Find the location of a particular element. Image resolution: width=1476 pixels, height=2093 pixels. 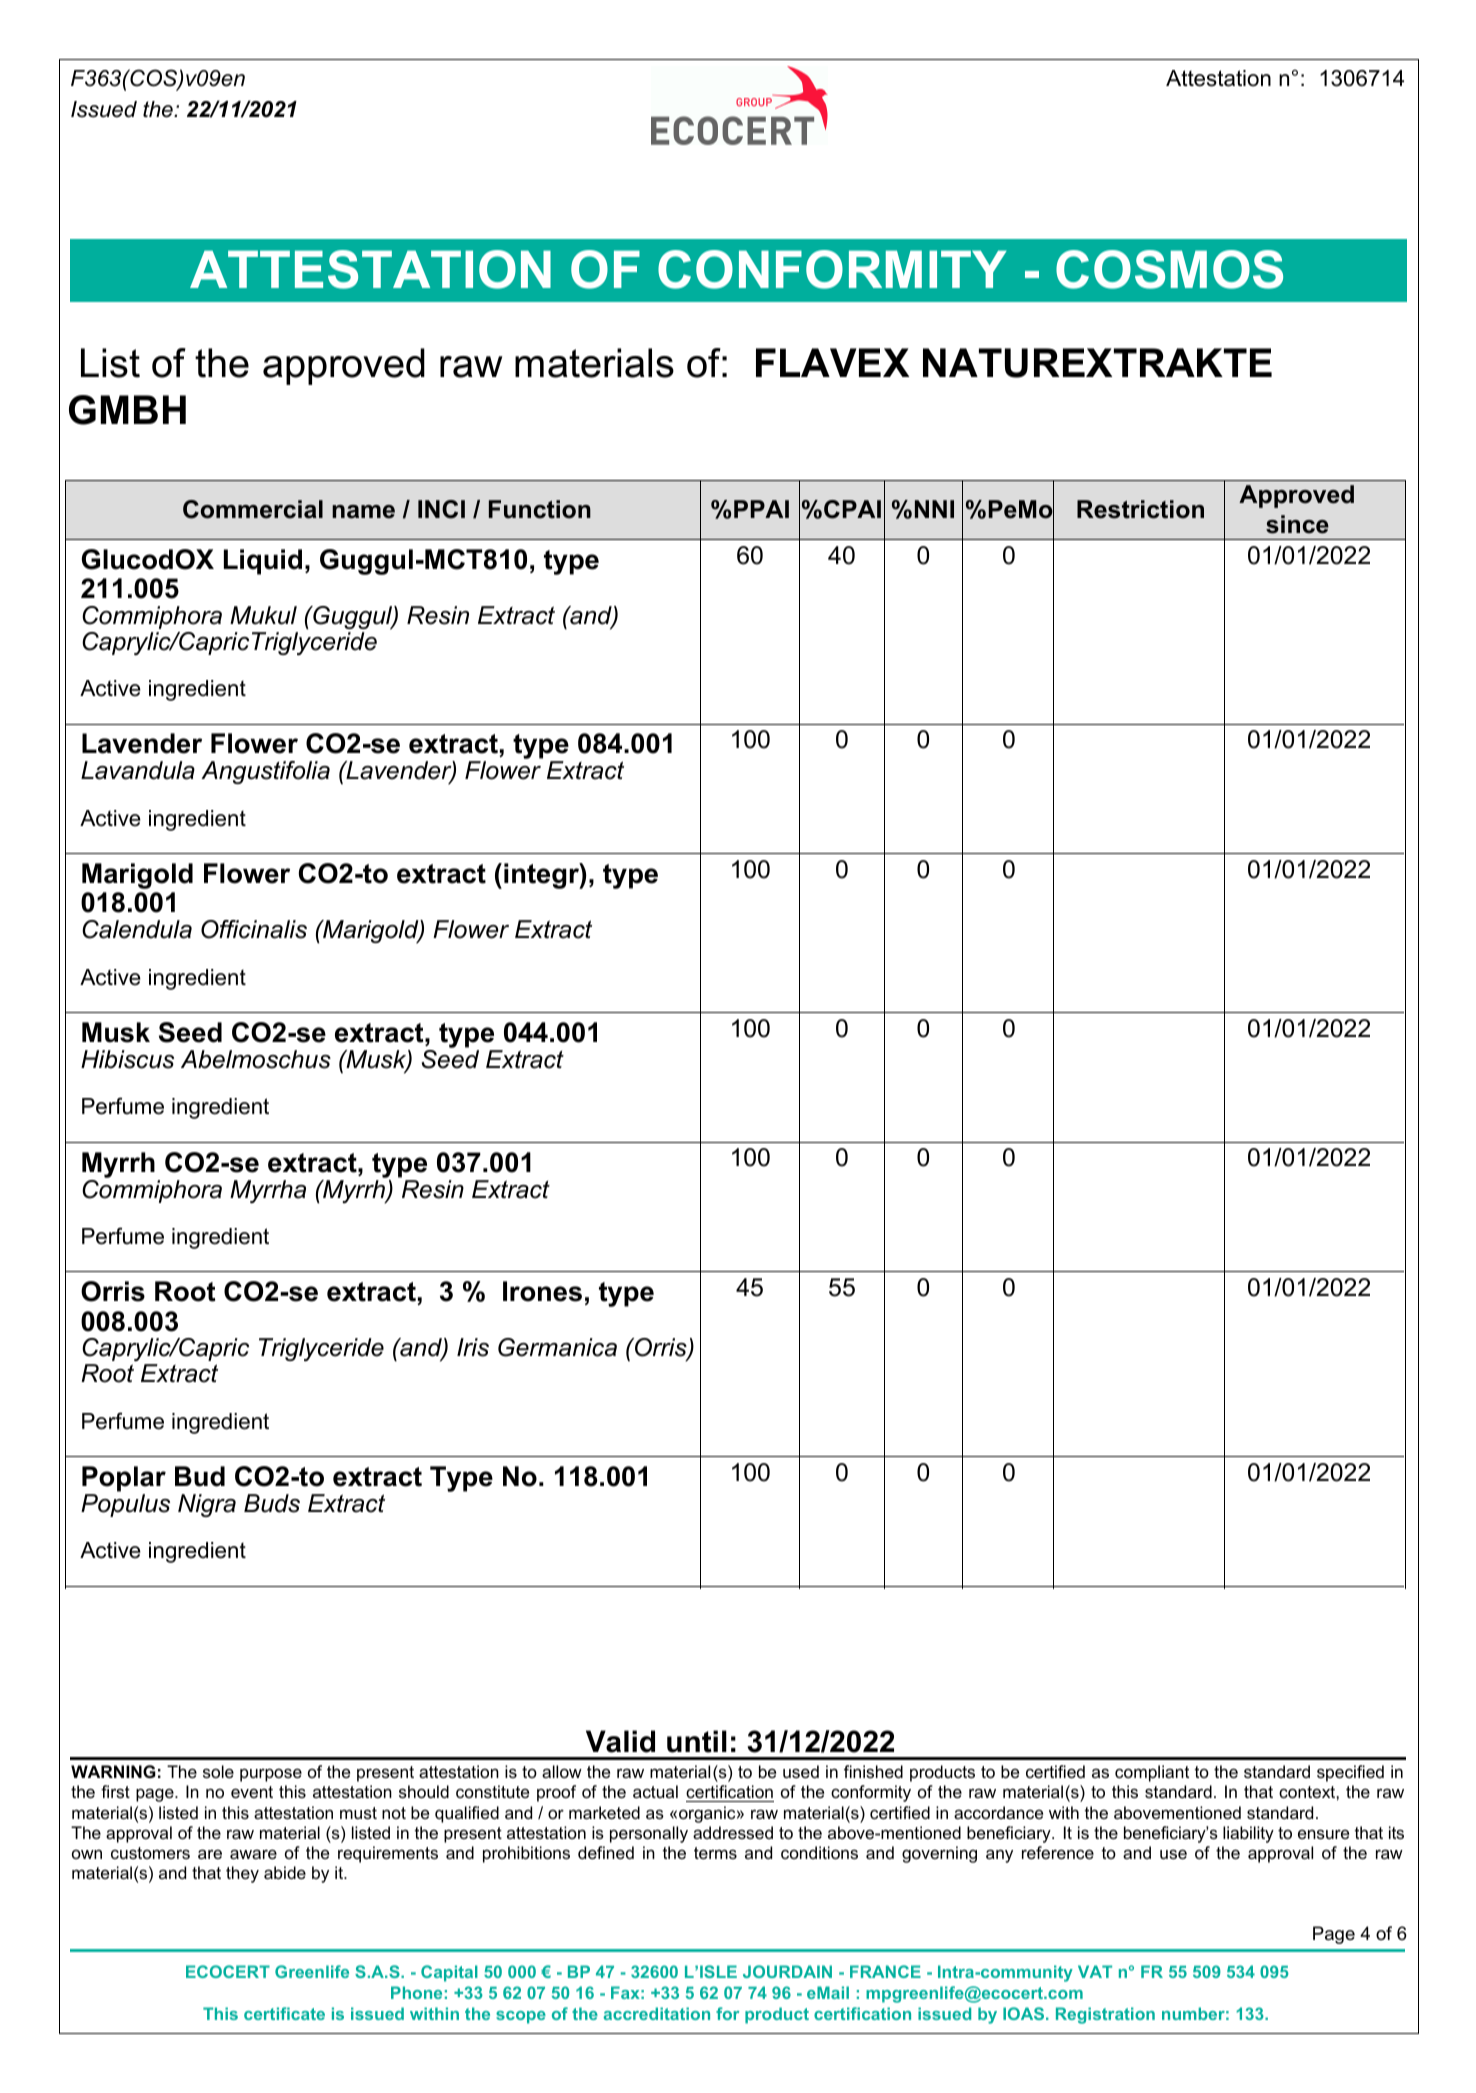

Lavandula is located at coordinates (138, 770).
